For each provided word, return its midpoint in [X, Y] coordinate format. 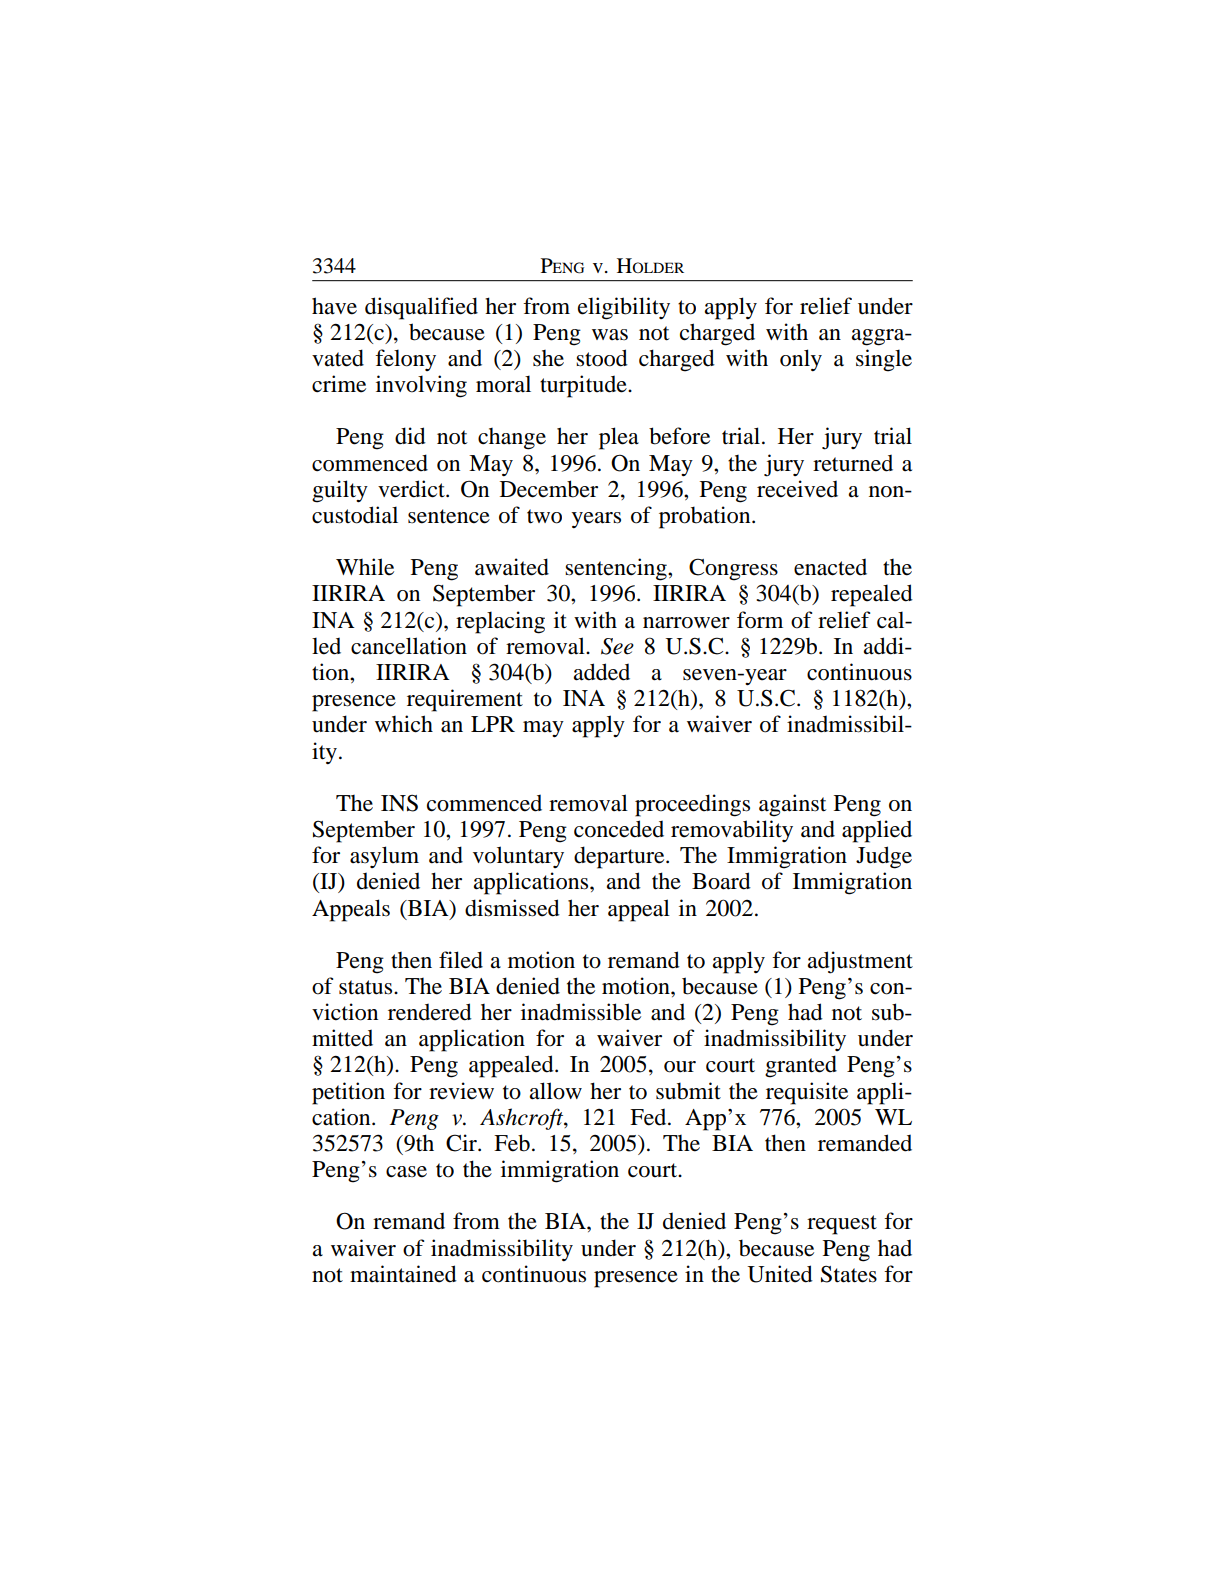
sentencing [617, 569]
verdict [412, 489]
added [602, 672]
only [801, 360]
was [610, 335]
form [760, 620]
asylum [384, 857]
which [404, 724]
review [461, 1091]
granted [801, 1066]
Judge [884, 857]
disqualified [421, 308]
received [797, 489]
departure [620, 857]
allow [556, 1091]
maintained [403, 1274]
